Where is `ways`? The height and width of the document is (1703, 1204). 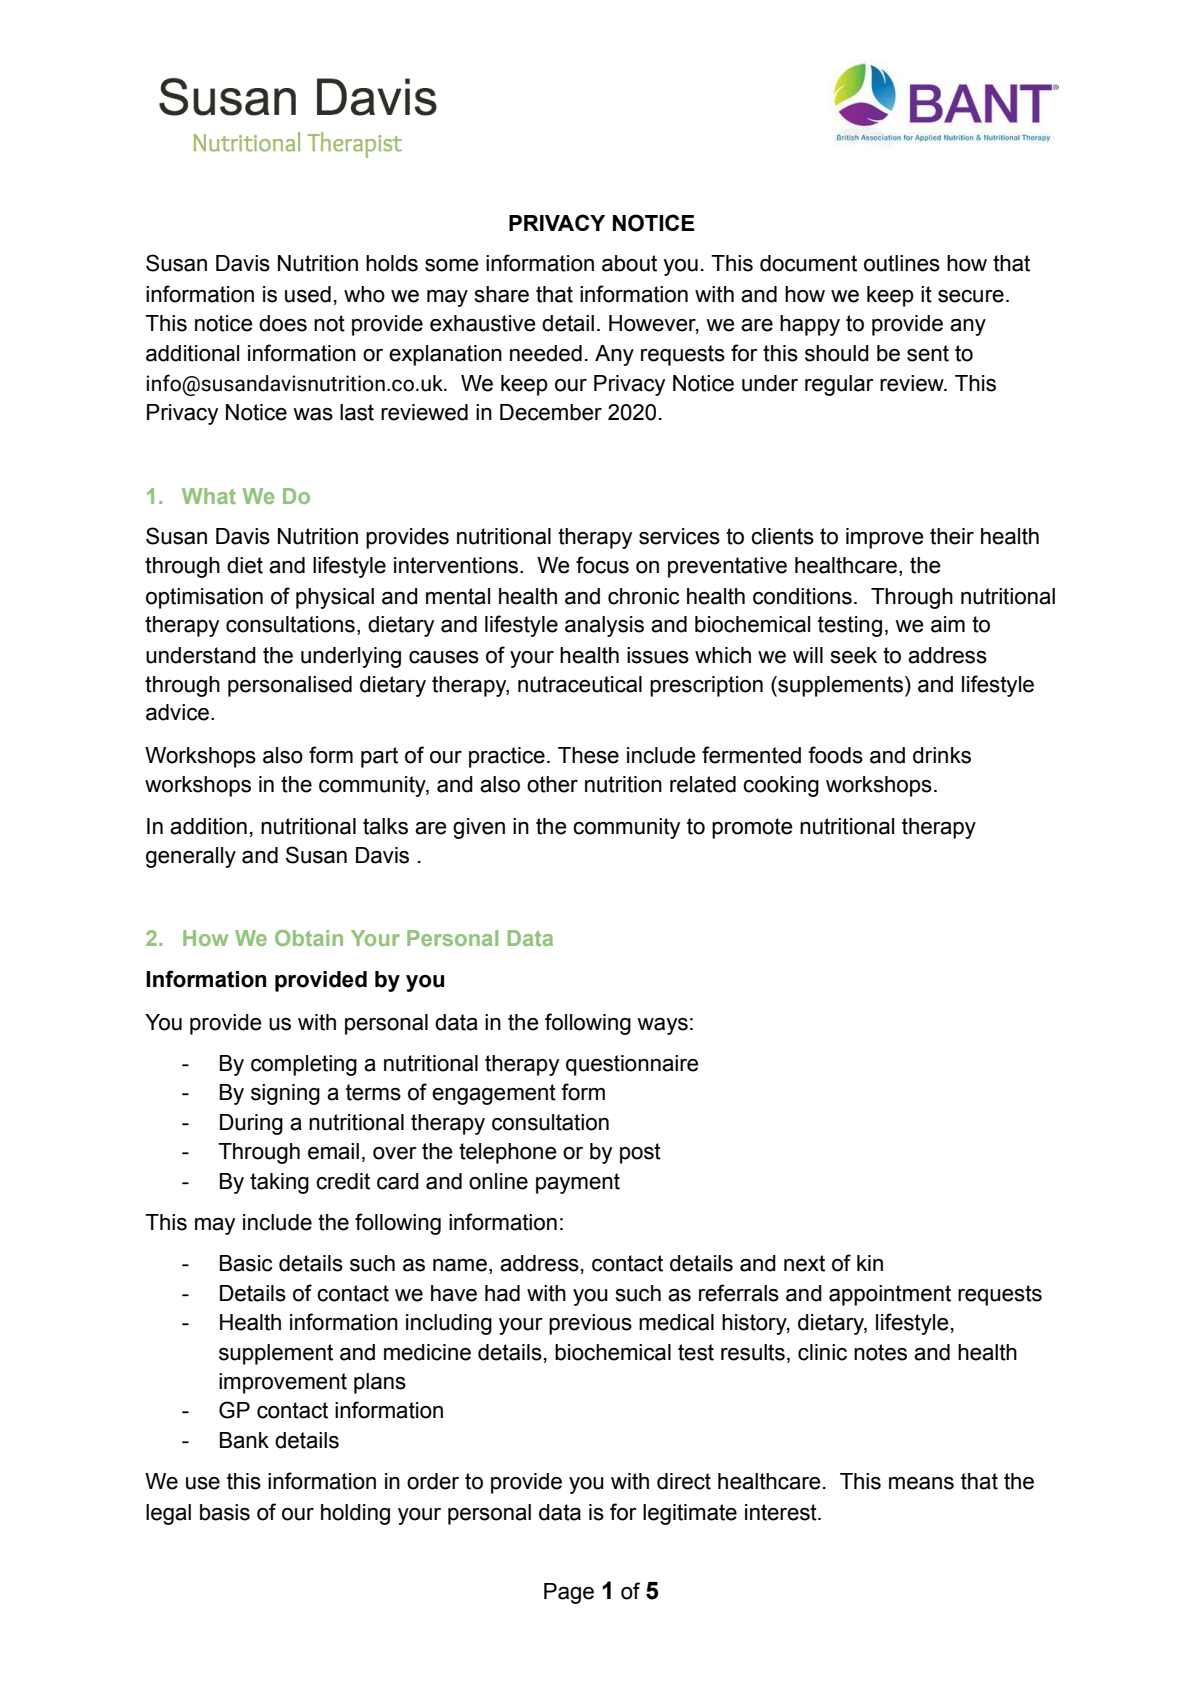
ways is located at coordinates (662, 1026).
